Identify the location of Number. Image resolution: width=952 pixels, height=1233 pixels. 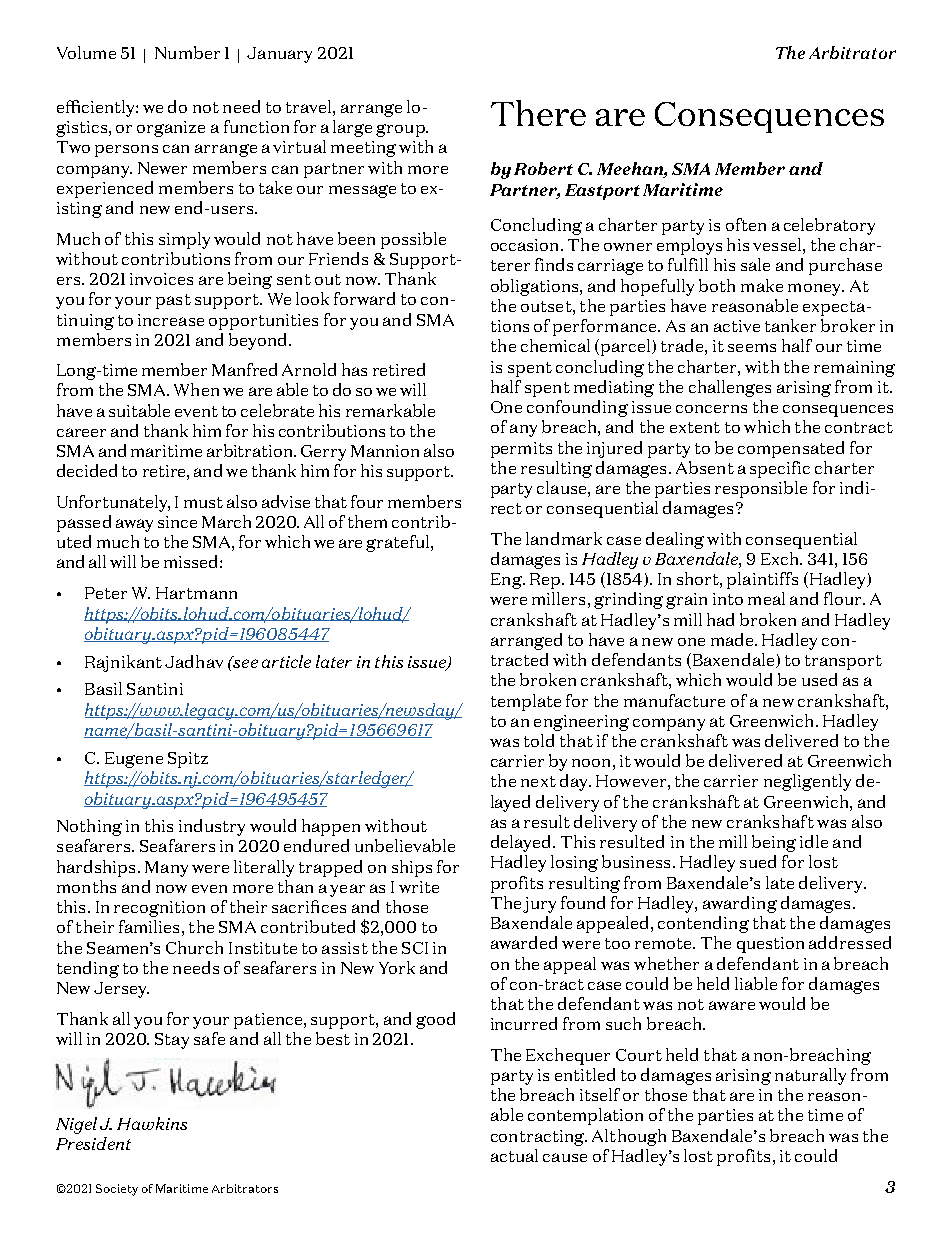
(187, 52).
